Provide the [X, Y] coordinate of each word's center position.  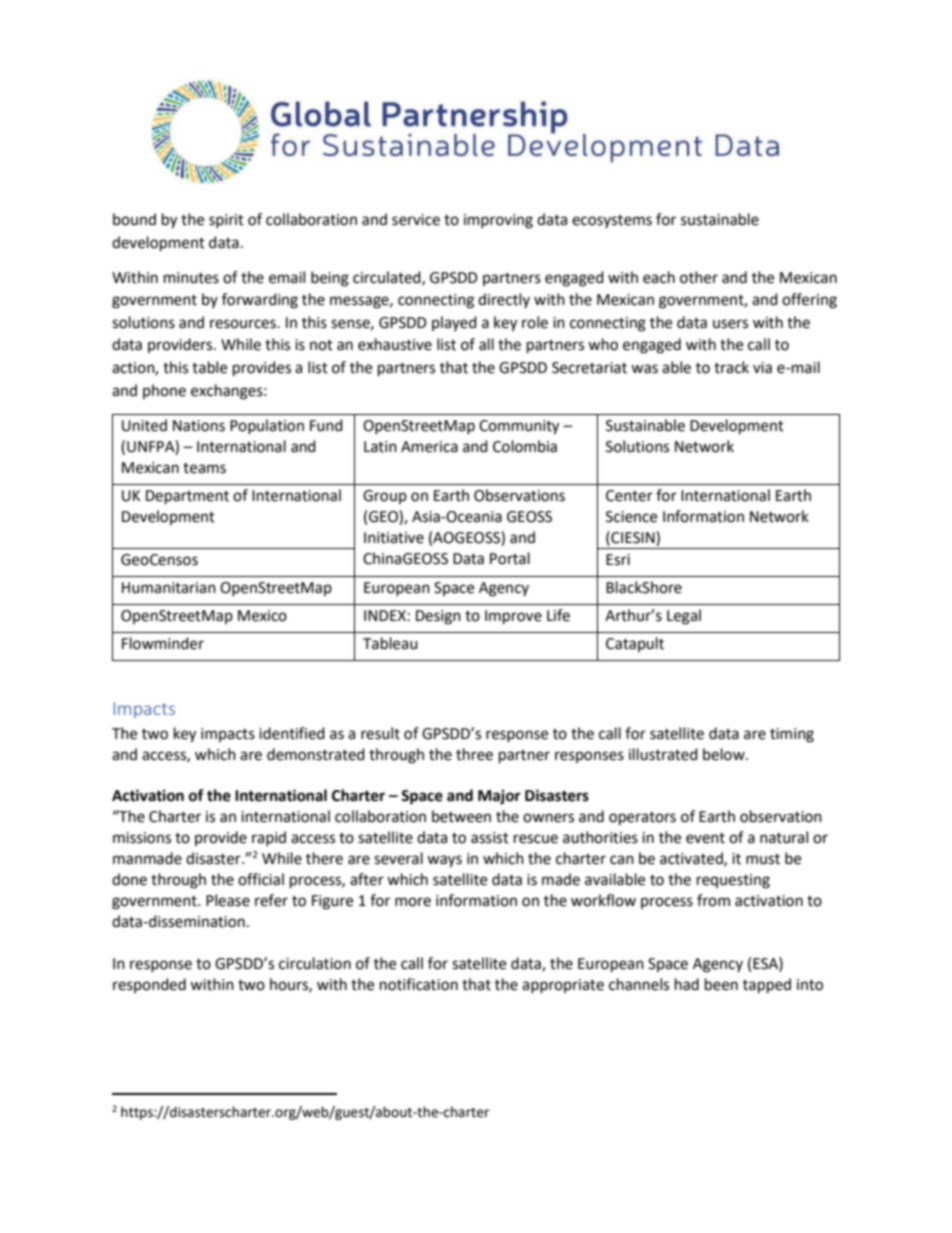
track [731, 367]
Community [519, 427]
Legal [684, 617]
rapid [269, 838]
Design [438, 617]
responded [149, 985]
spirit [226, 221]
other [699, 277]
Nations [199, 426]
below [725, 754]
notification [419, 984]
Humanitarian [169, 588]
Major [499, 797]
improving [498, 221]
